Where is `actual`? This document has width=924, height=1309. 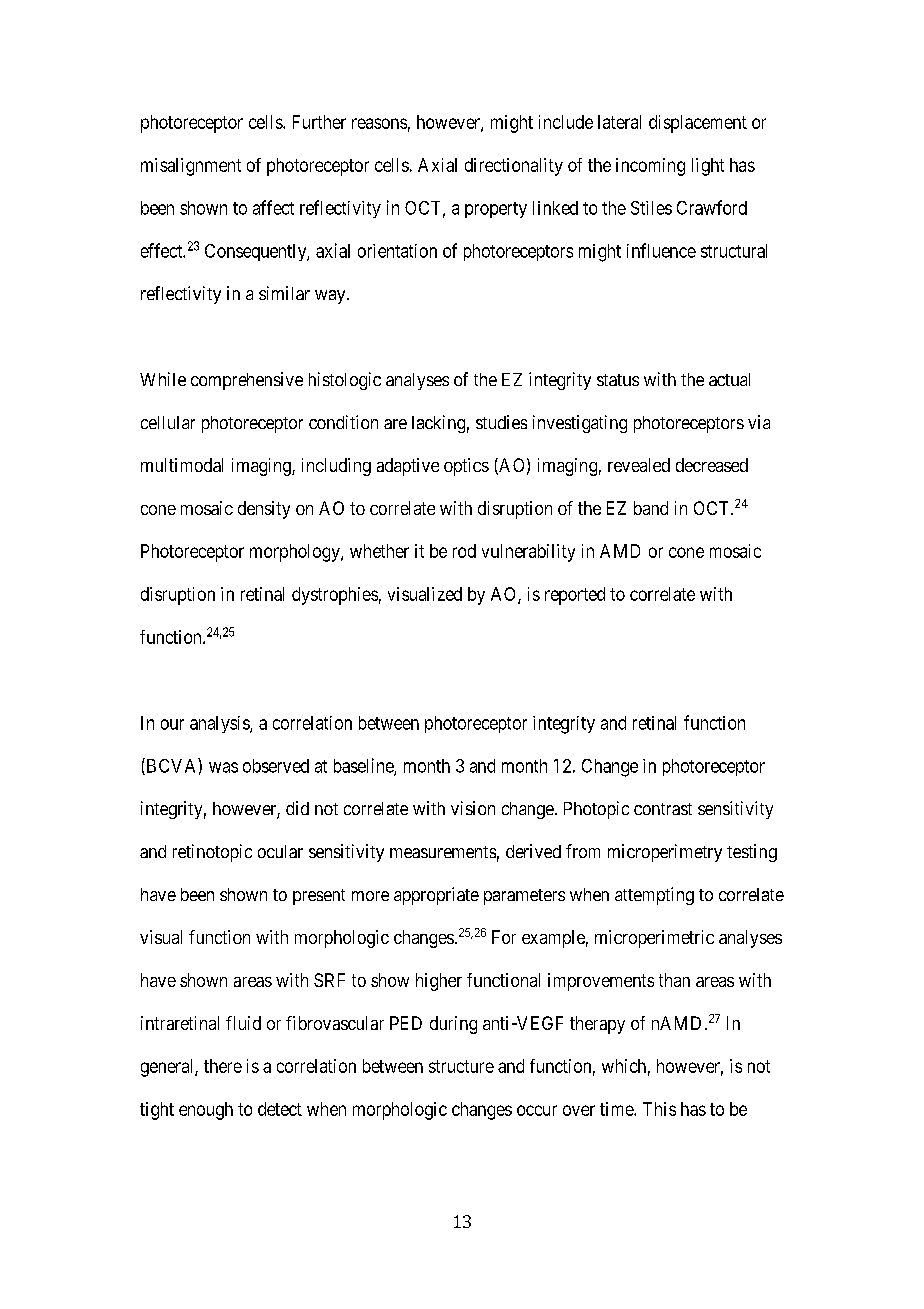
actual is located at coordinates (729, 379).
